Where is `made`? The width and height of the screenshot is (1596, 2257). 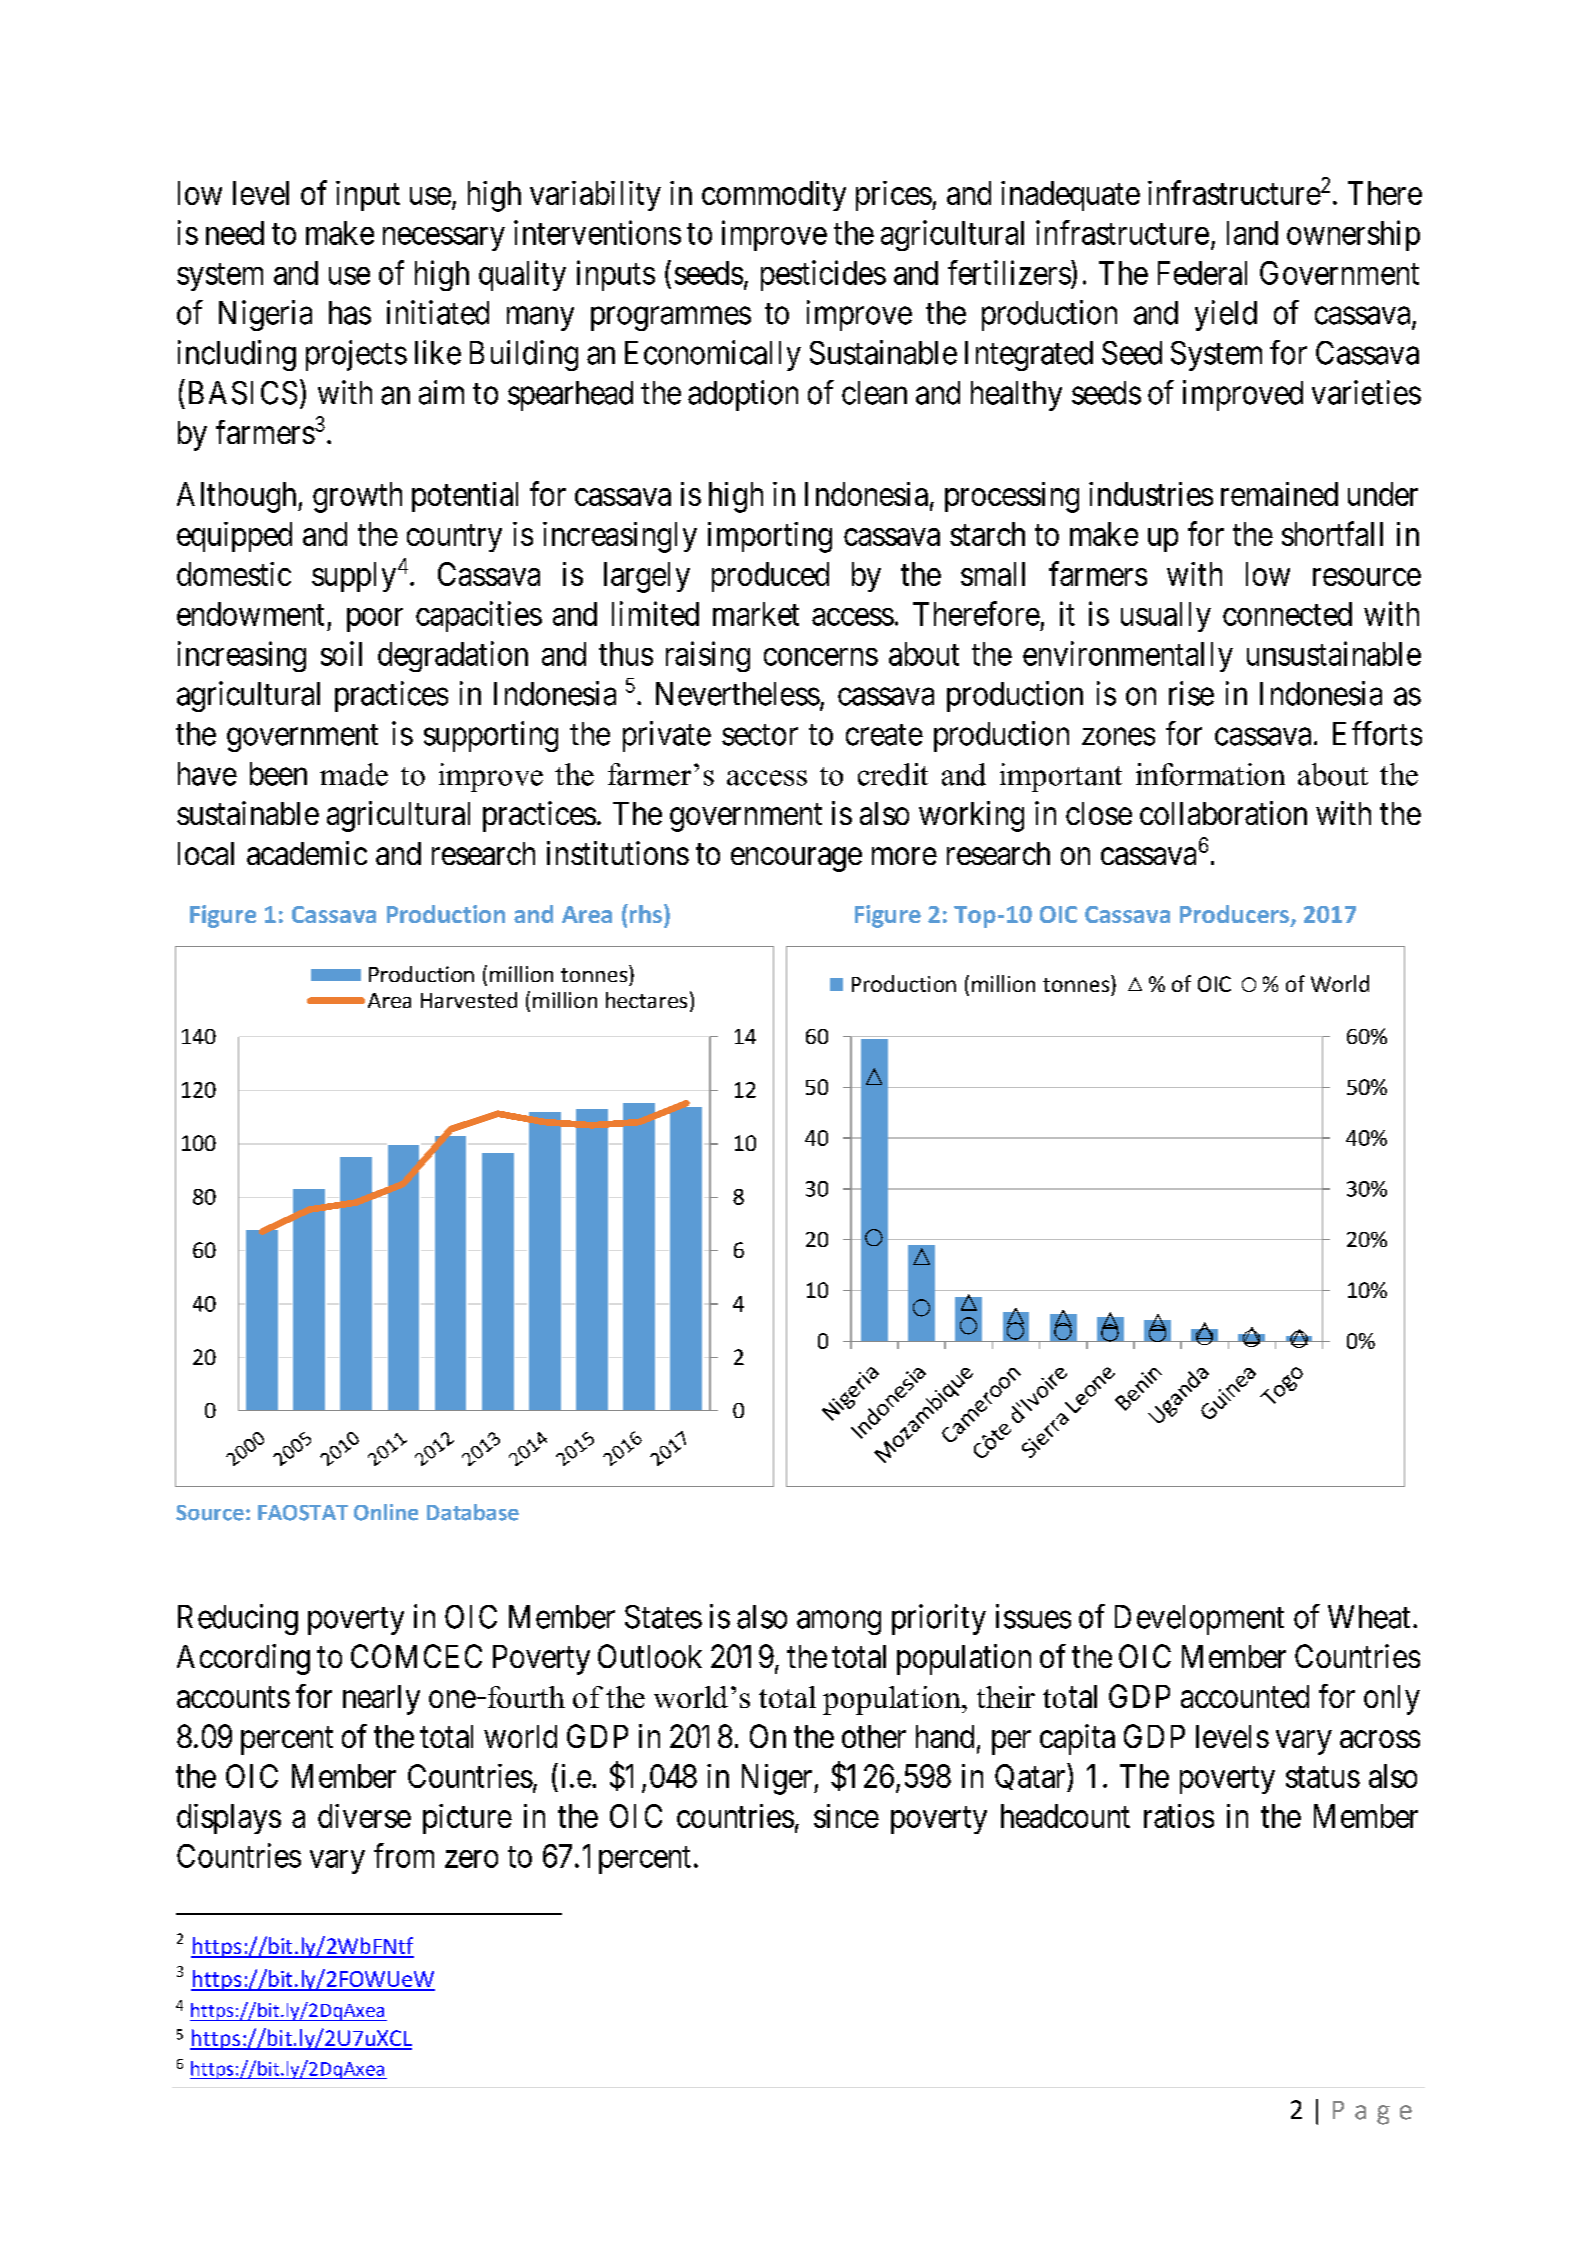
made is located at coordinates (354, 774).
